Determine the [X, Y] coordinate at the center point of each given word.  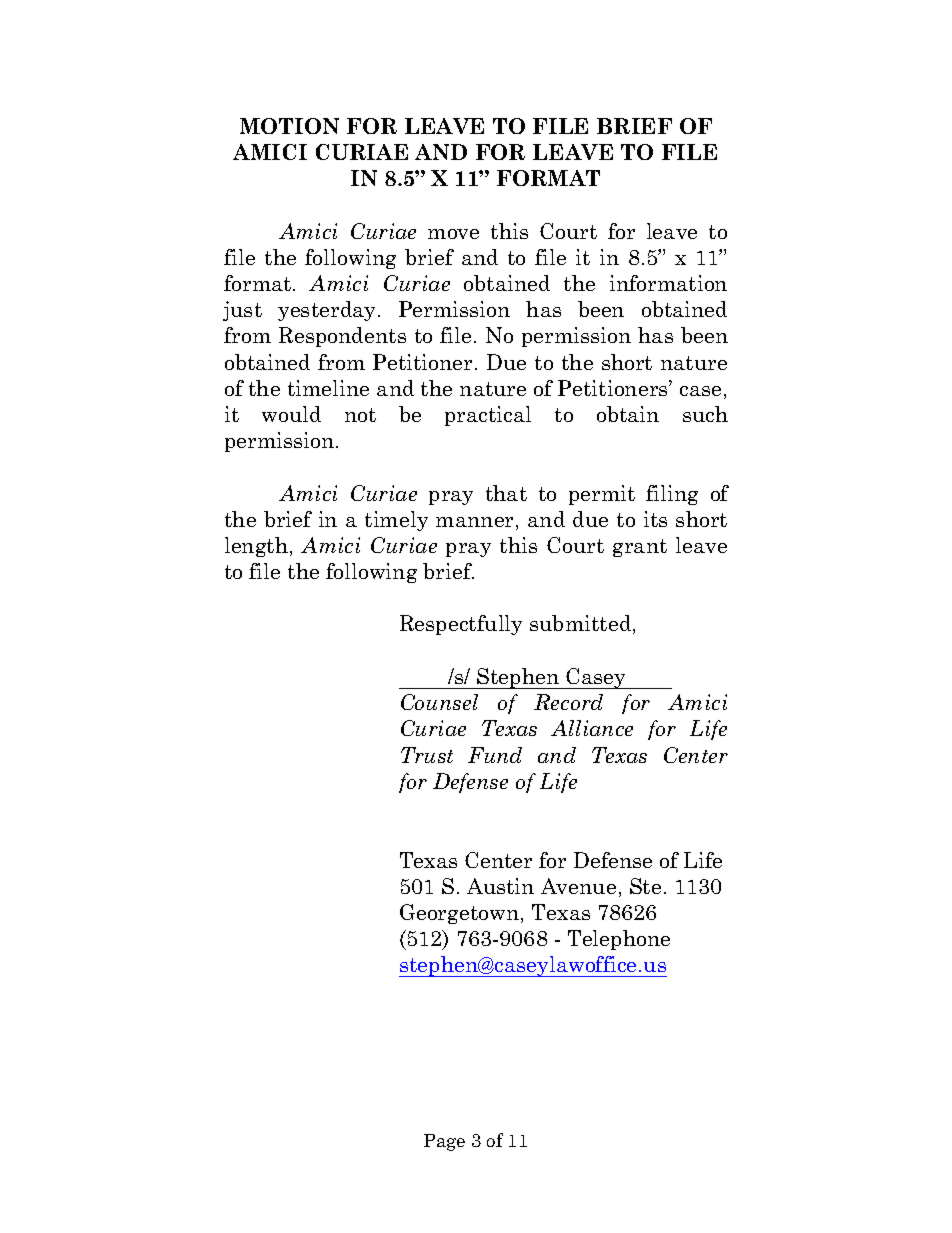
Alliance [592, 728]
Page [444, 1142]
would [291, 414]
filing [672, 495]
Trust [427, 755]
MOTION [289, 126]
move [453, 234]
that [506, 493]
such [705, 414]
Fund [495, 755]
